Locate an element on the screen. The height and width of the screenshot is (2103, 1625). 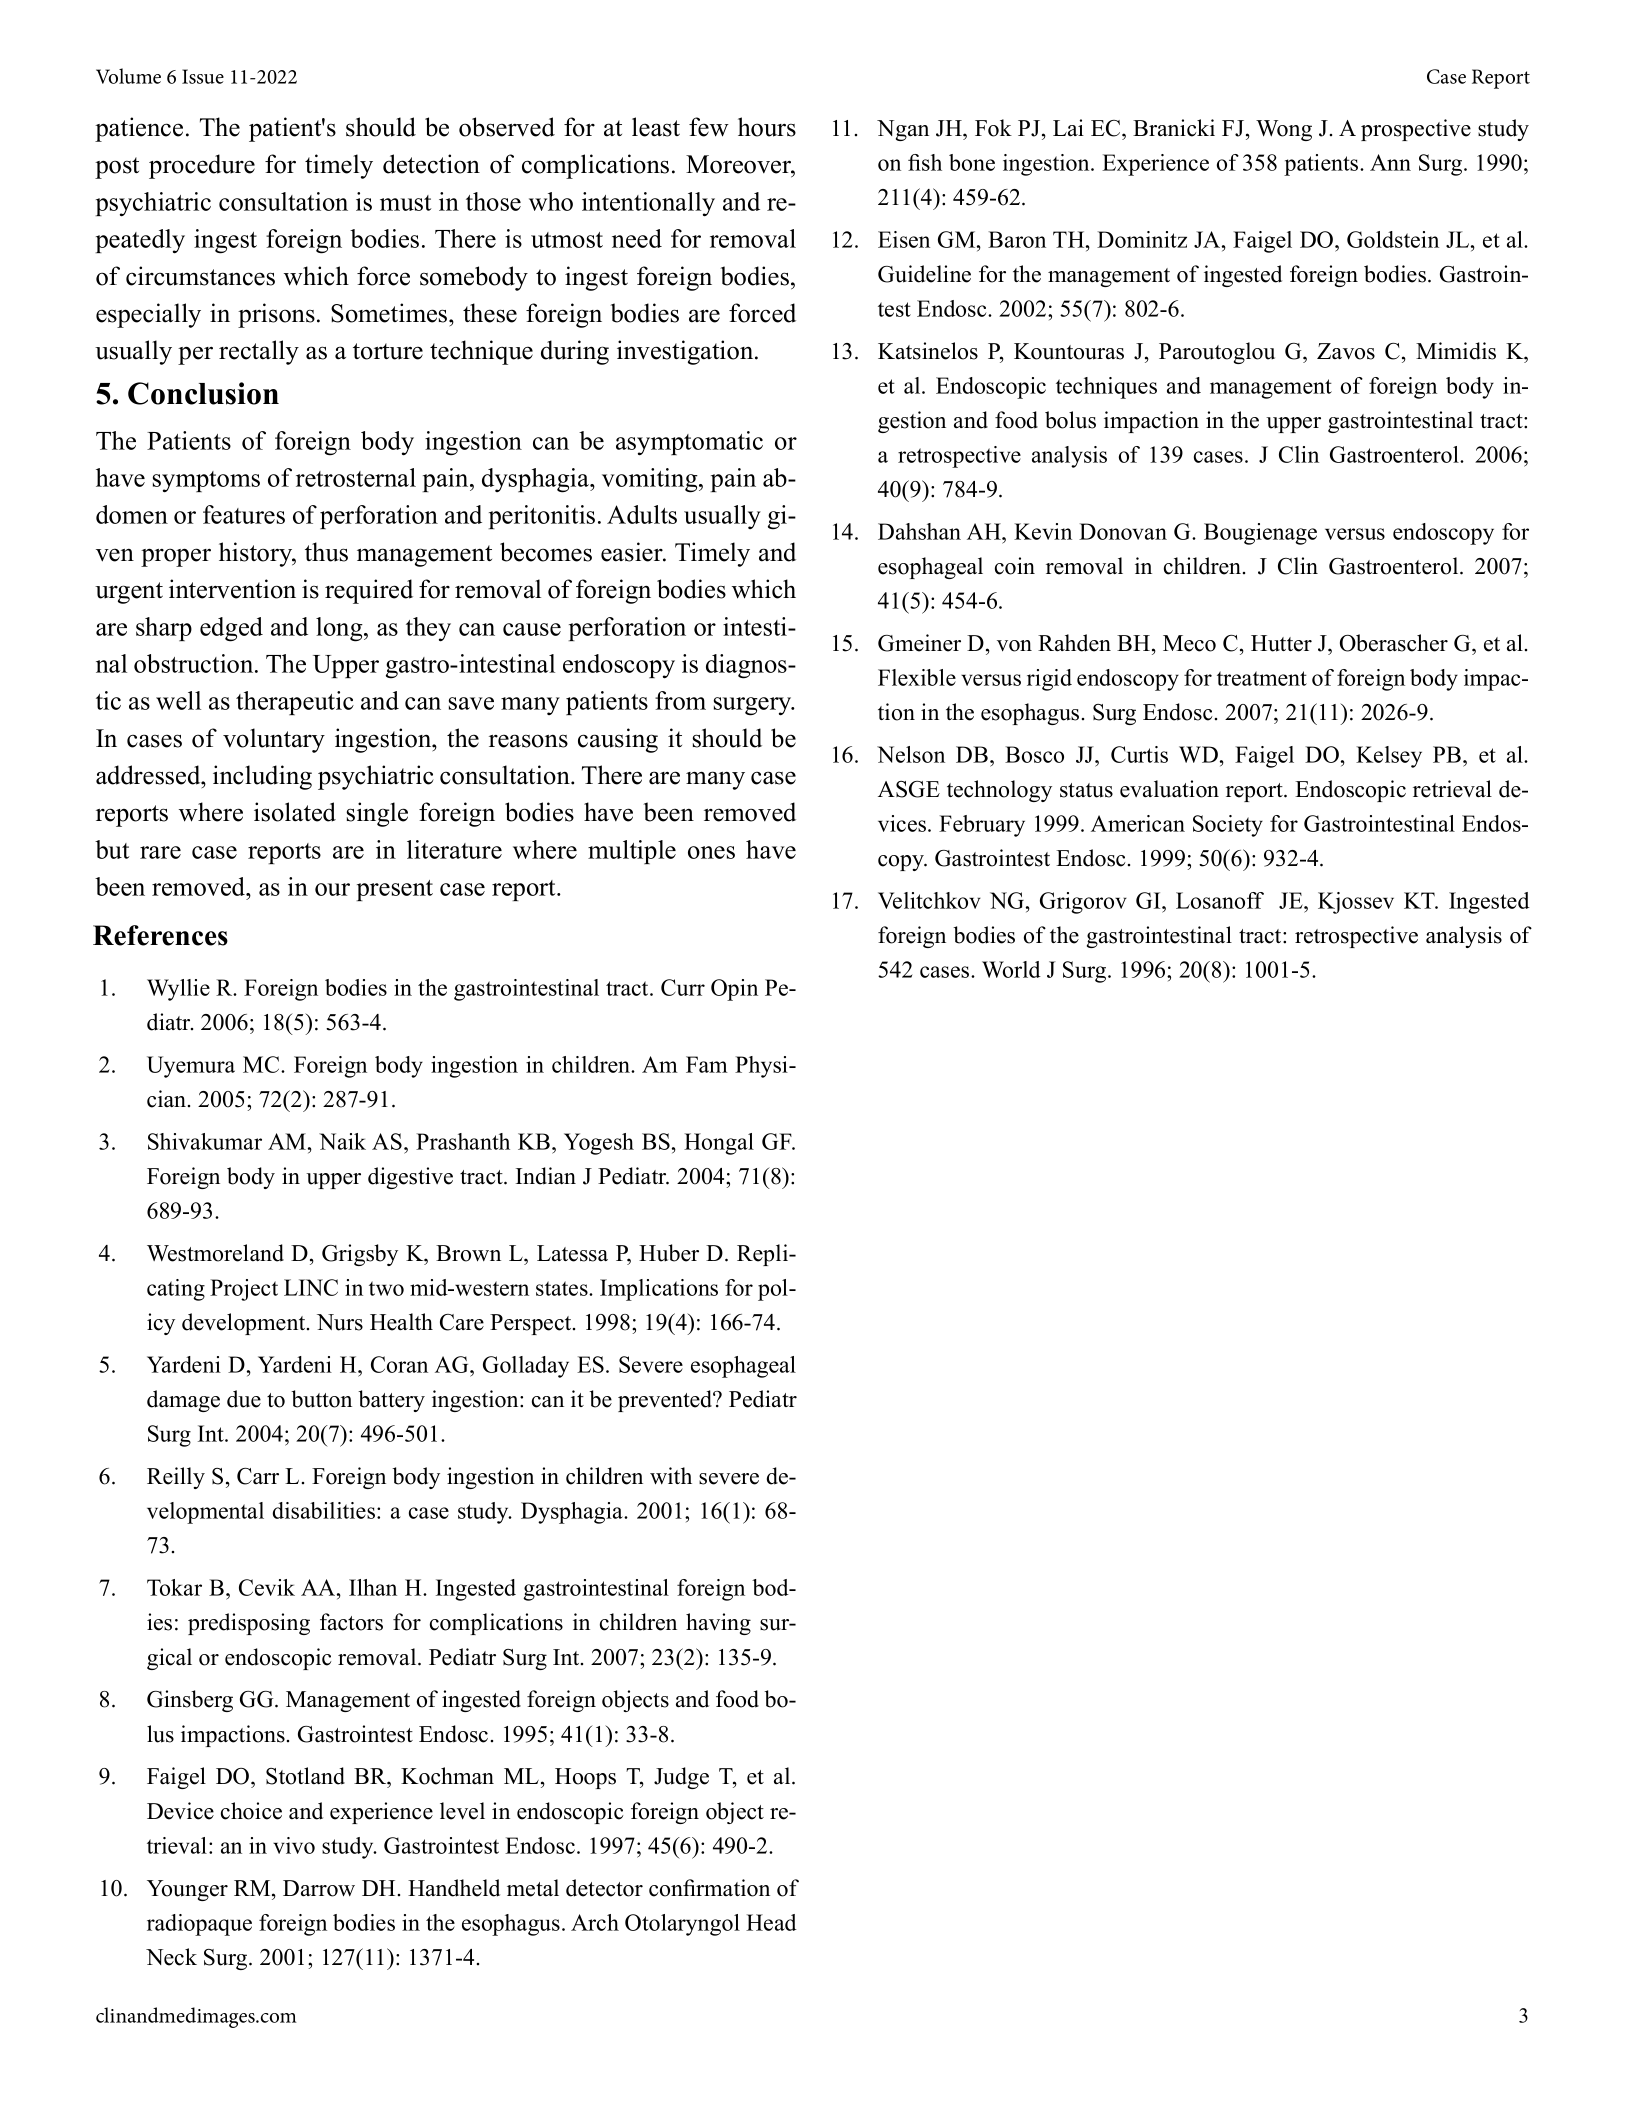
treatment is located at coordinates (1262, 678).
